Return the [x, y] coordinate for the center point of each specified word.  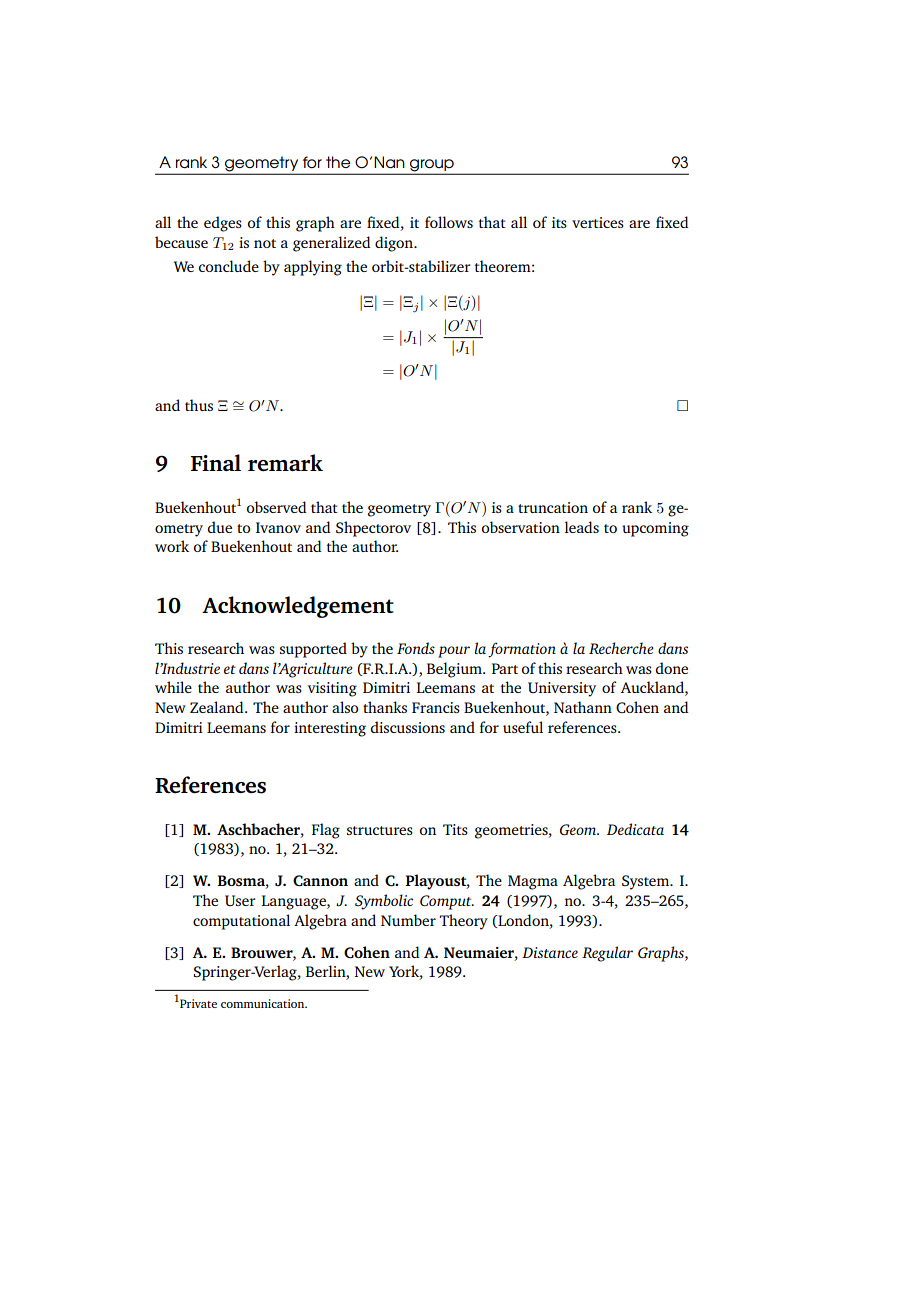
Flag [326, 831]
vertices [598, 222]
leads [582, 527]
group [432, 166]
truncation [553, 507]
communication [264, 1003]
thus [199, 405]
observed [276, 507]
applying [313, 268]
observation [521, 527]
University [562, 689]
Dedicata [635, 829]
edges [223, 224]
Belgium [455, 670]
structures [380, 830]
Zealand [218, 707]
